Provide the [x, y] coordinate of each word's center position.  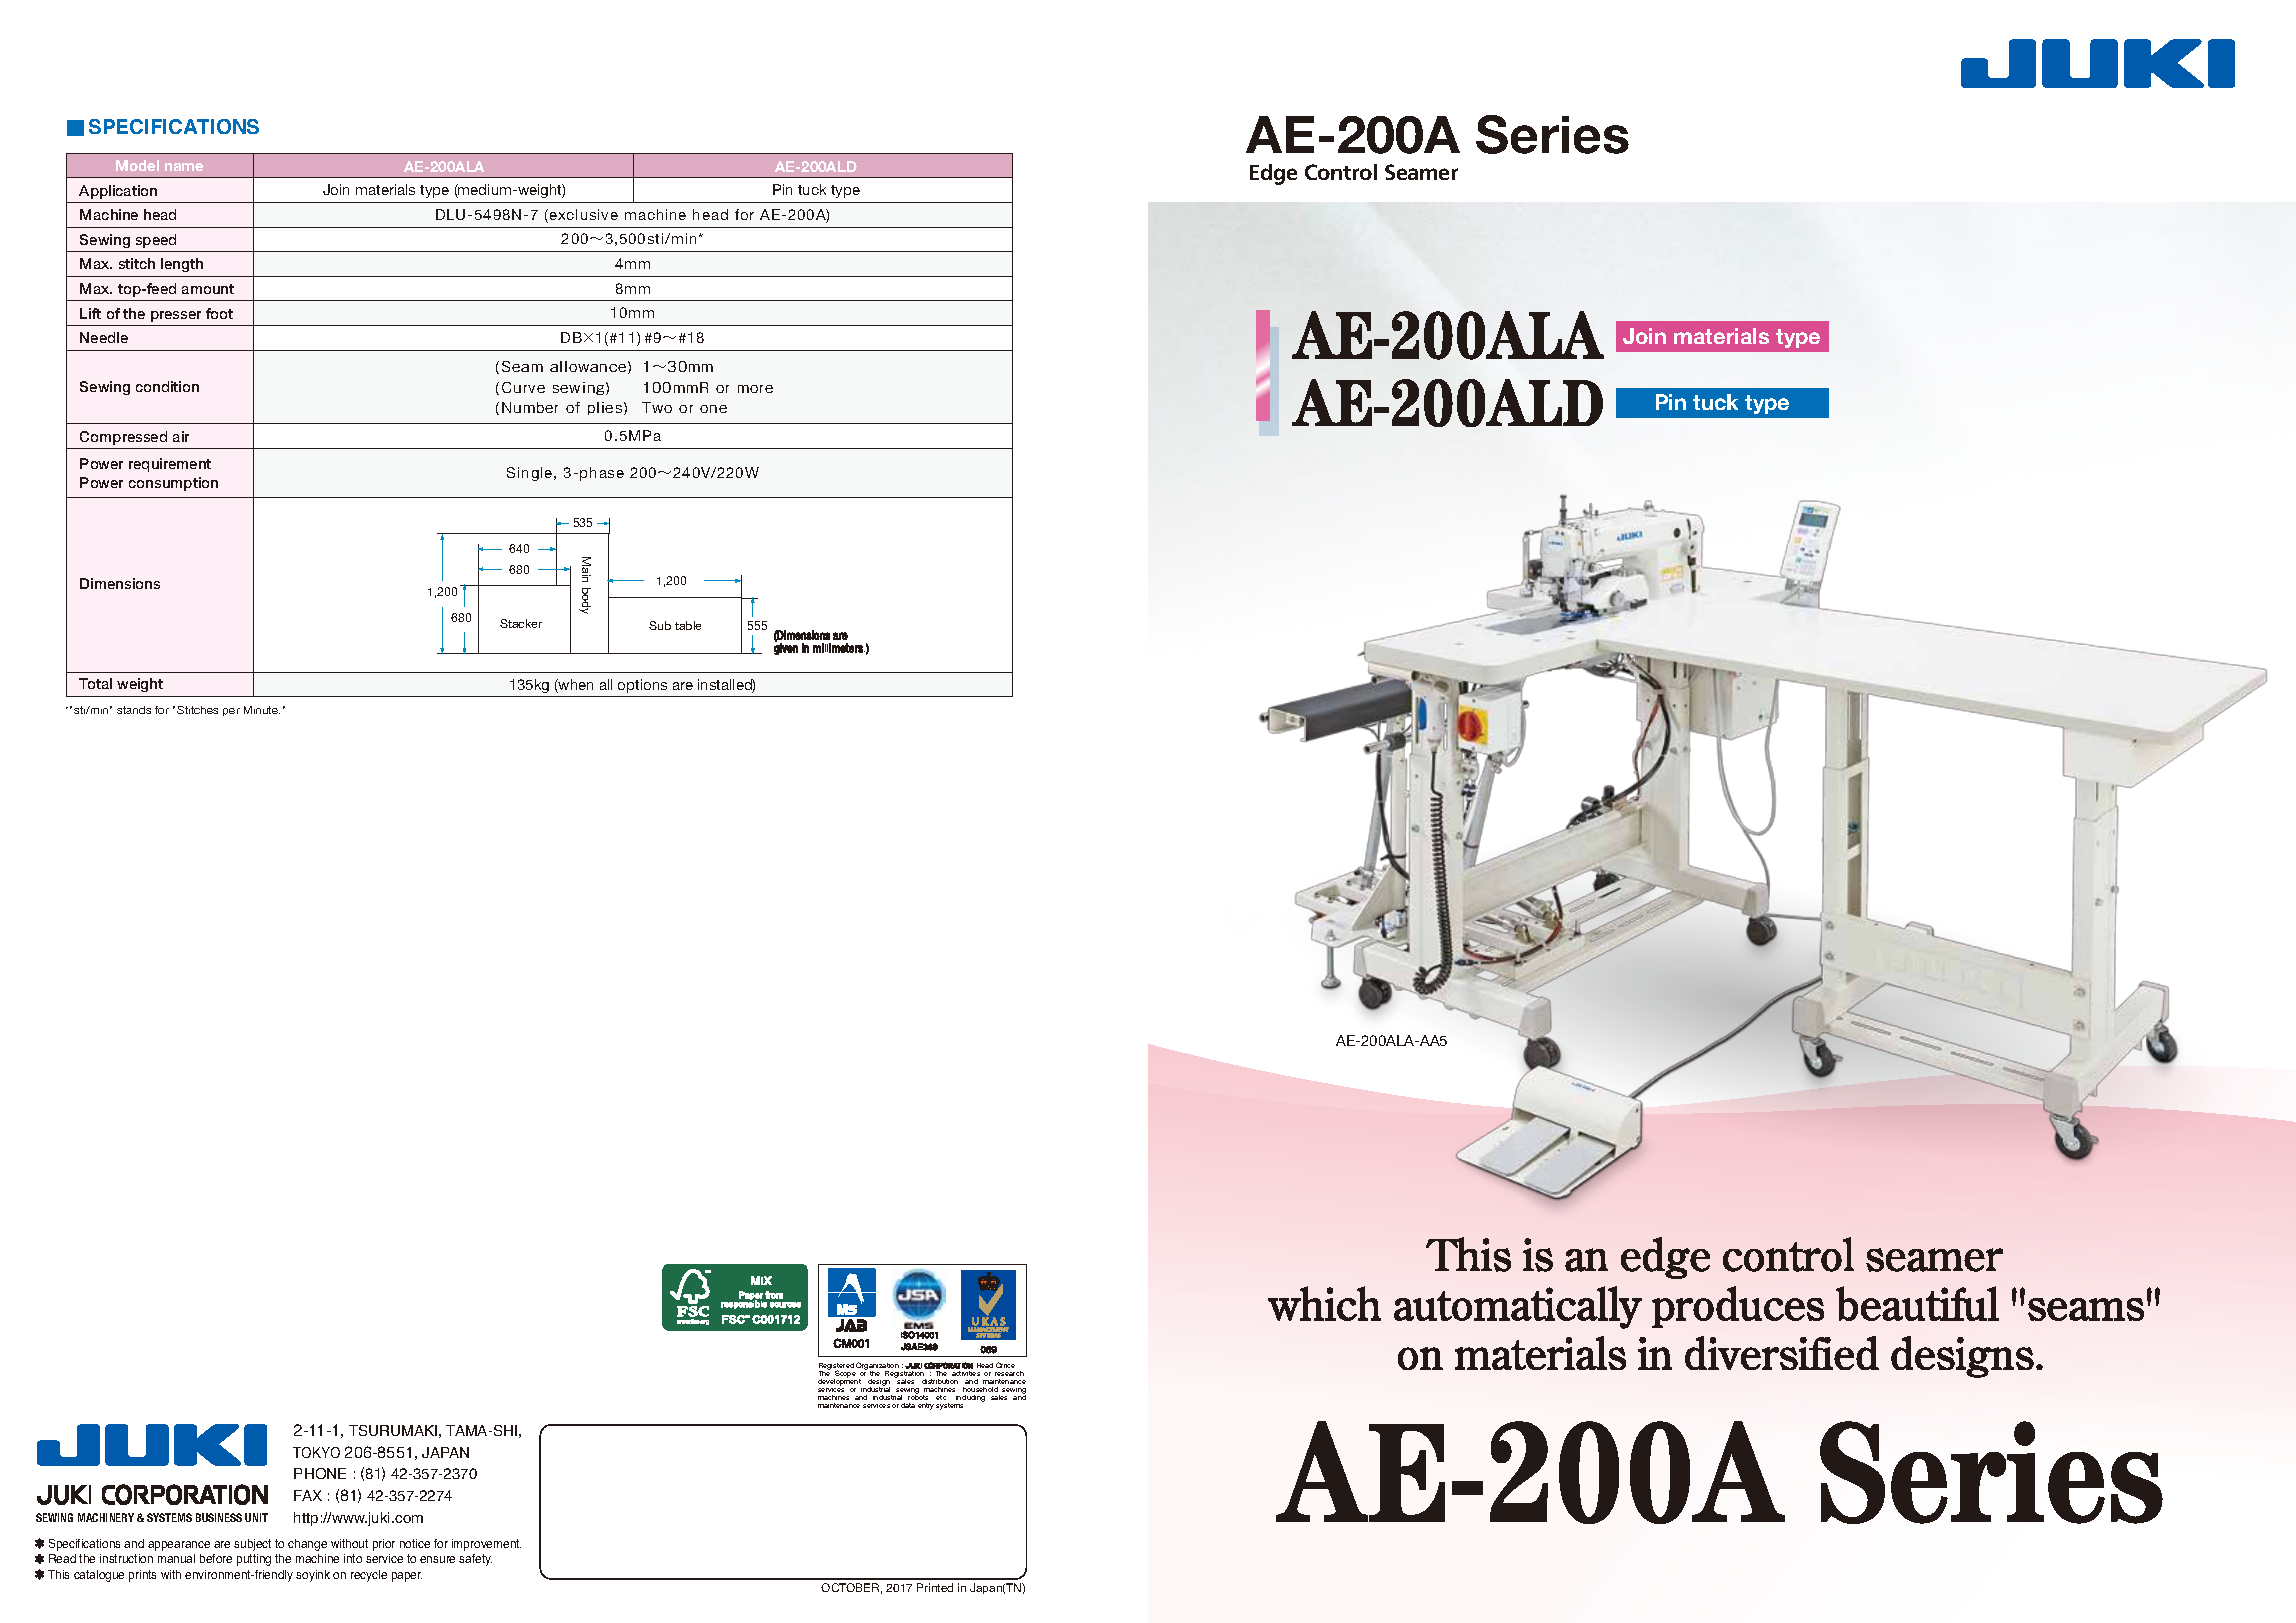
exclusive [582, 216]
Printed [935, 1587]
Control [1341, 172]
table [688, 625]
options [642, 686]
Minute [262, 710]
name [184, 167]
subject [252, 1545]
